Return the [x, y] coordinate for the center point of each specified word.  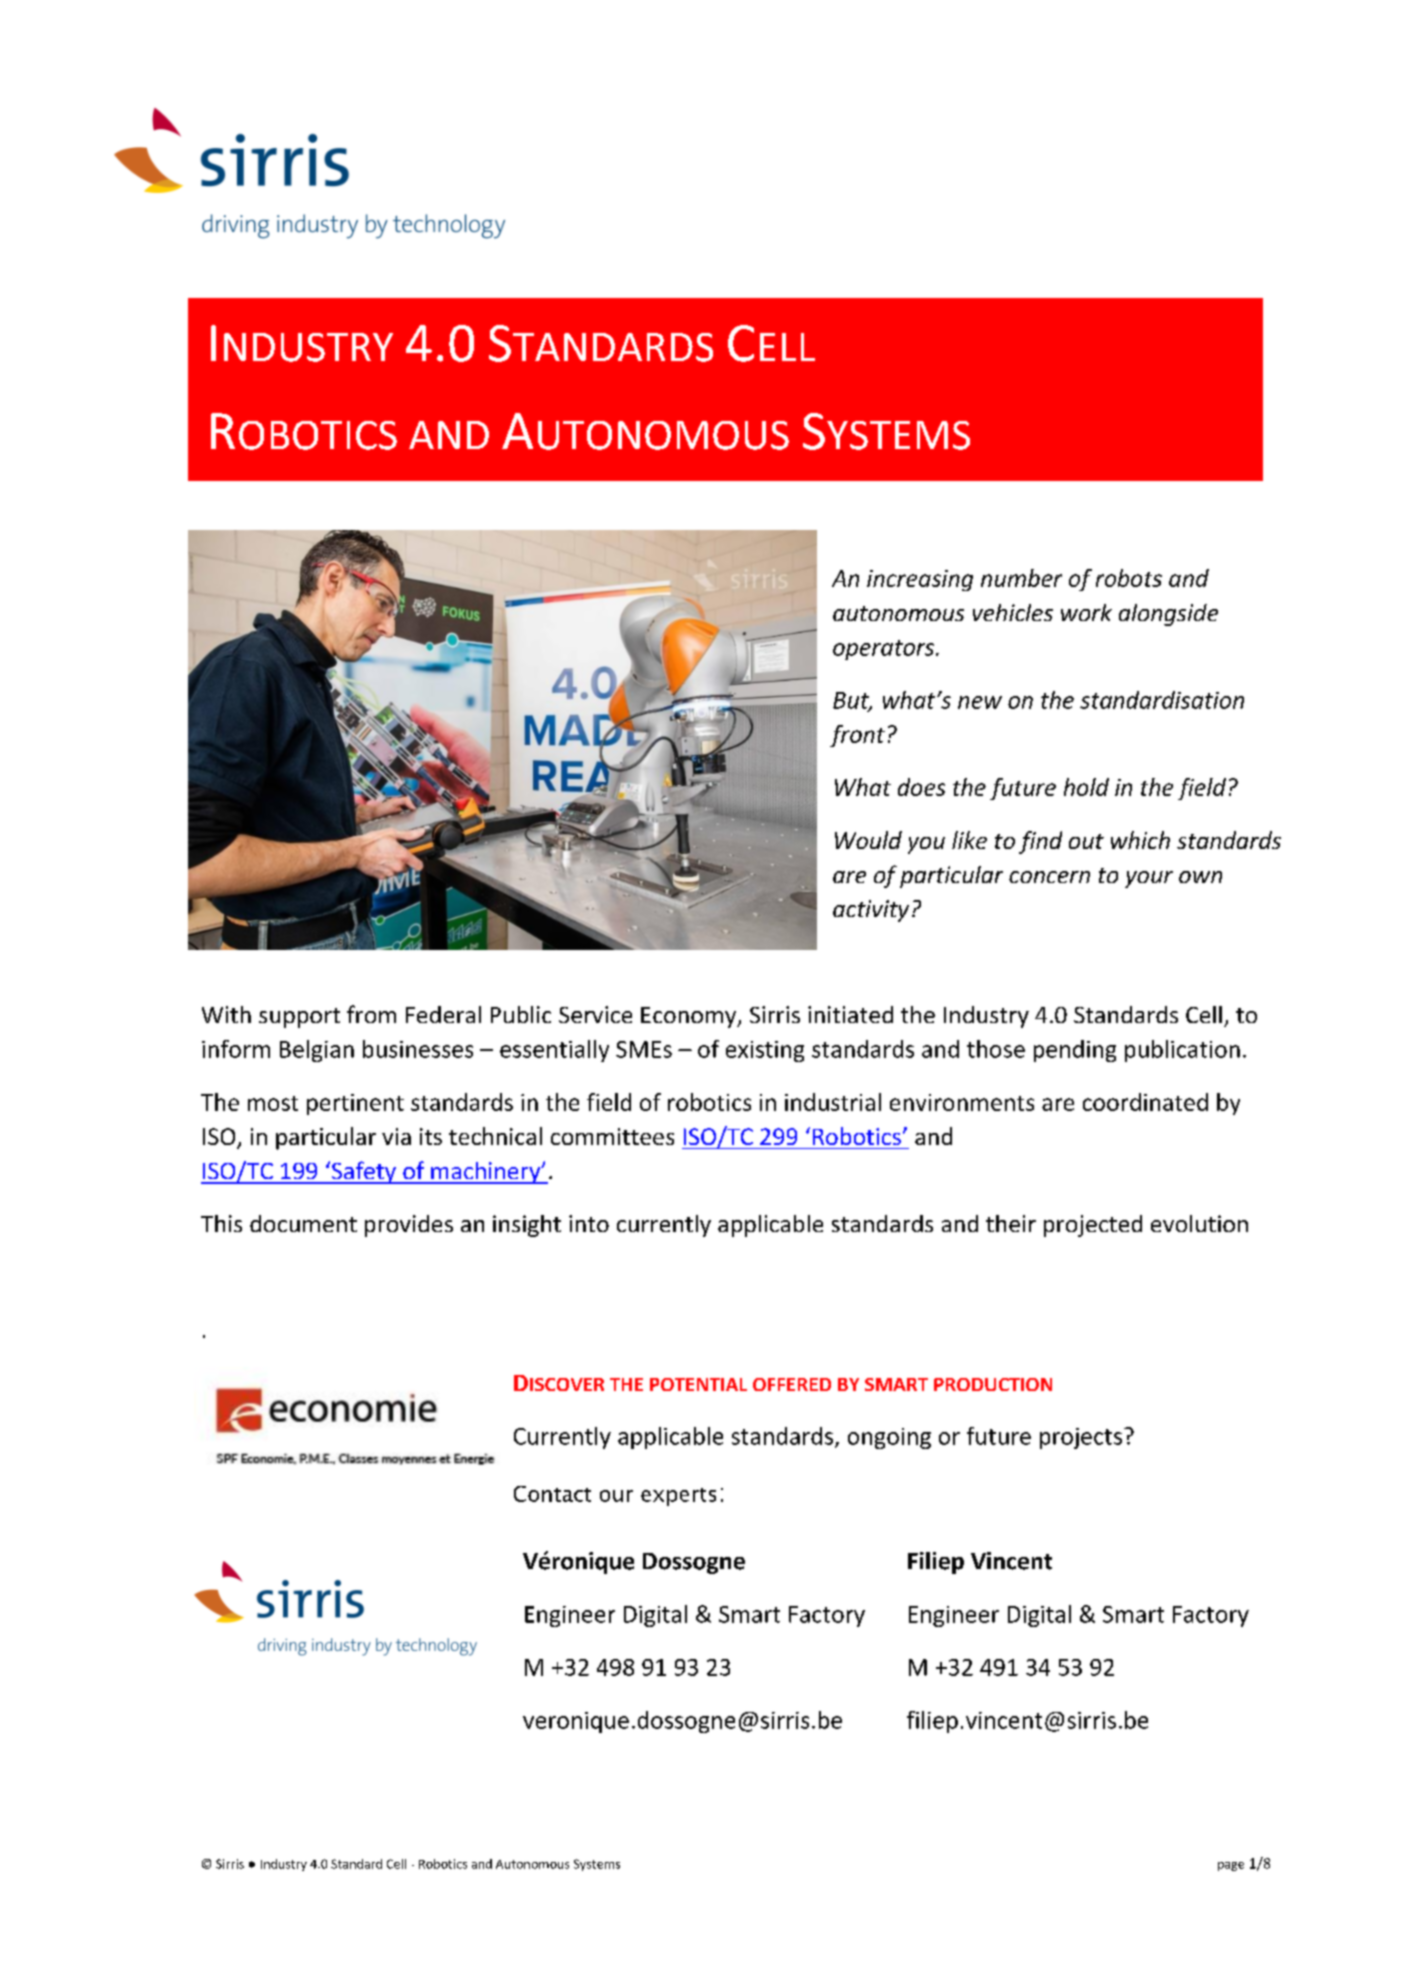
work [1086, 612]
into [589, 1223]
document [303, 1223]
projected [1093, 1226]
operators [885, 650]
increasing [920, 580]
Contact [552, 1494]
